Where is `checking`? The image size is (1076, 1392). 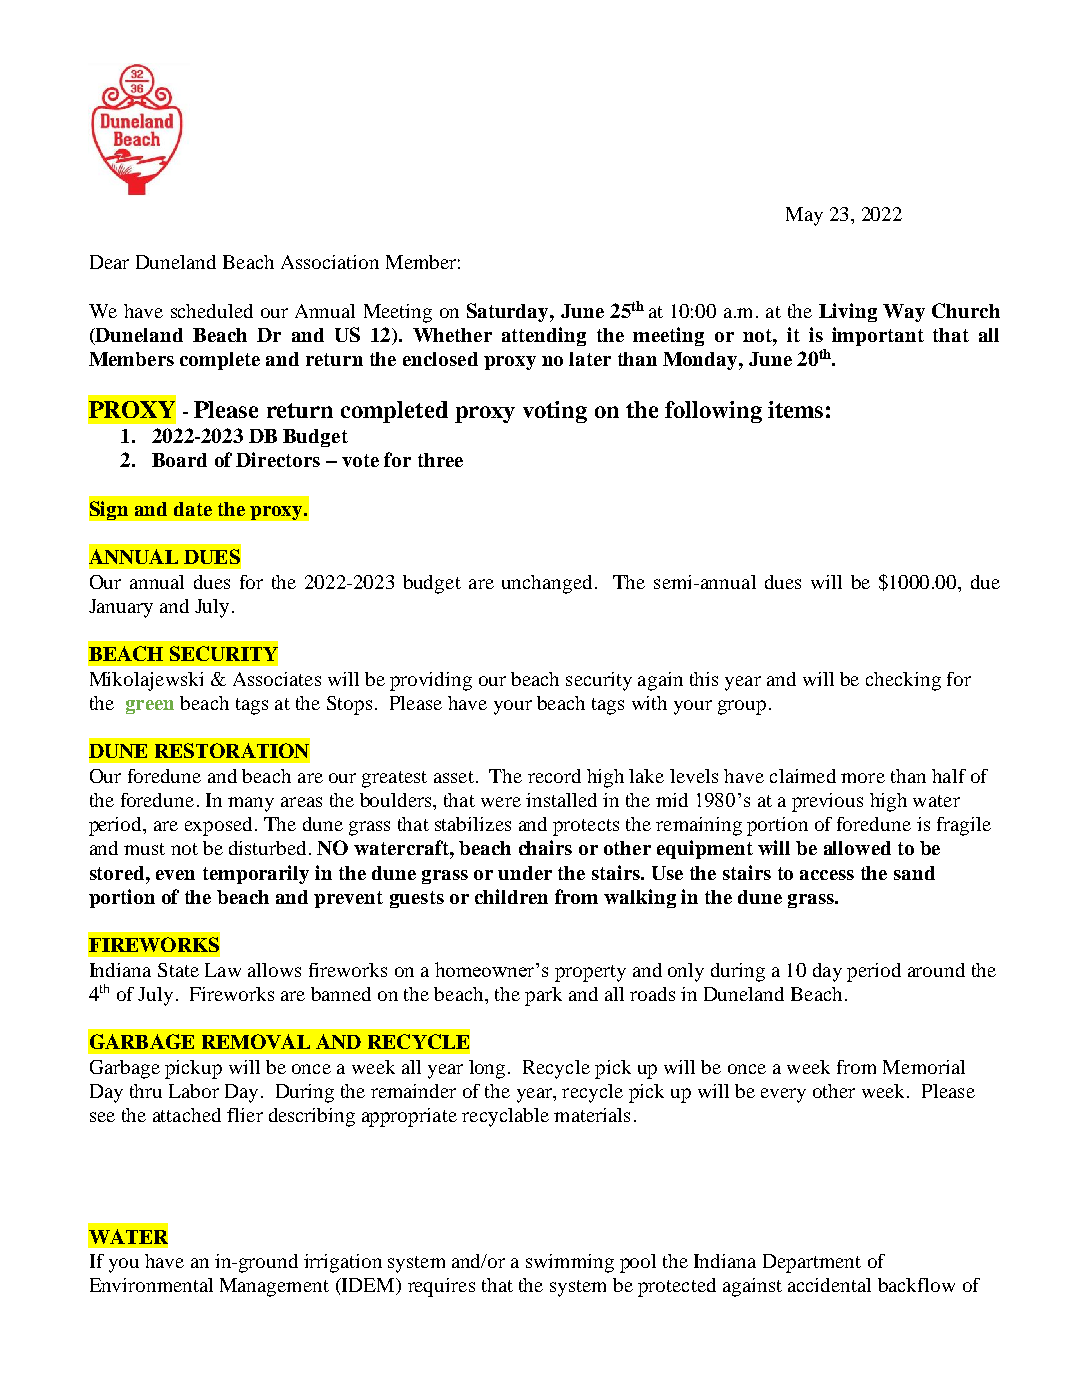
checking is located at coordinates (903, 681).
